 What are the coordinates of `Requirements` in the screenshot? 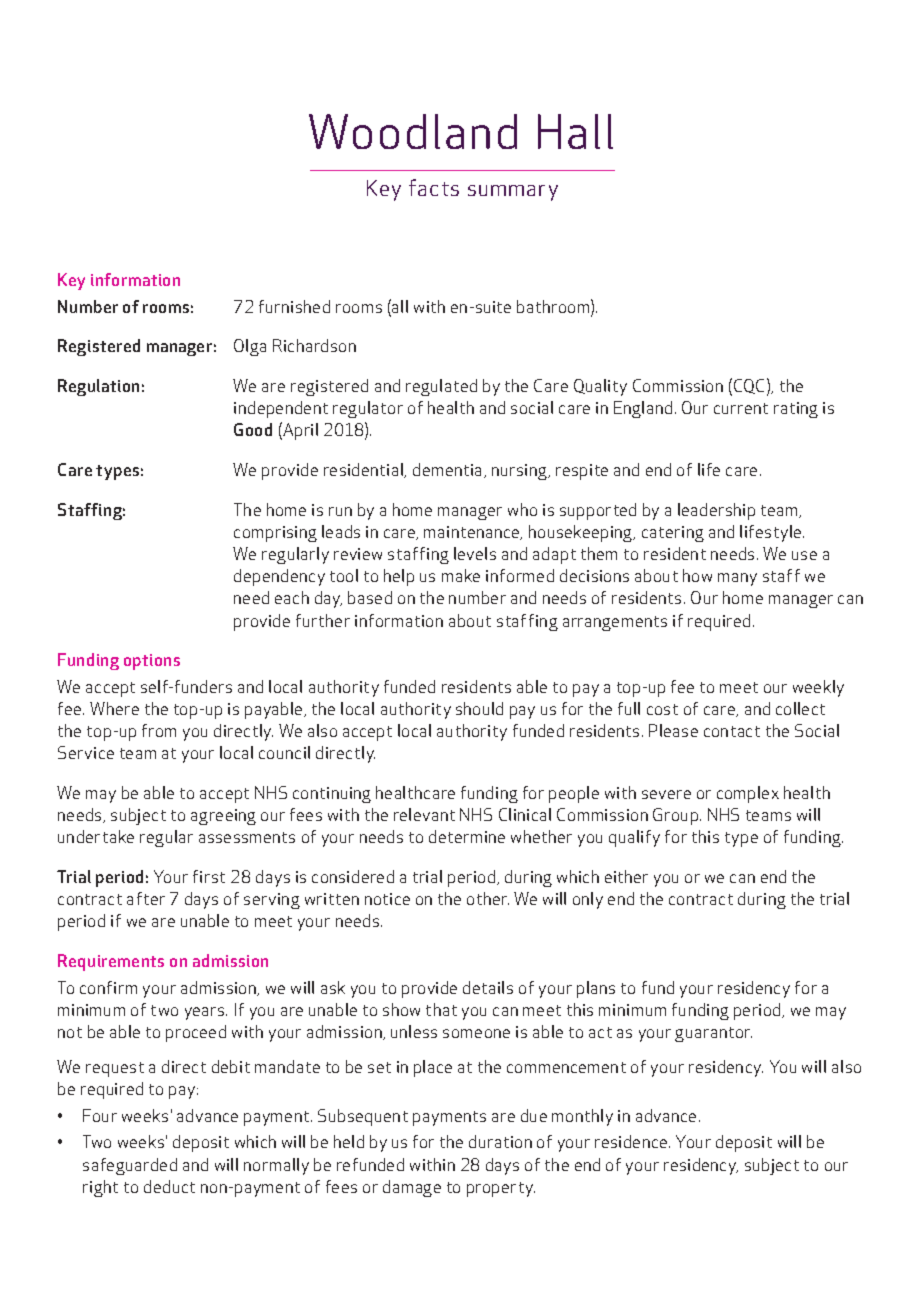 It's located at (111, 962).
